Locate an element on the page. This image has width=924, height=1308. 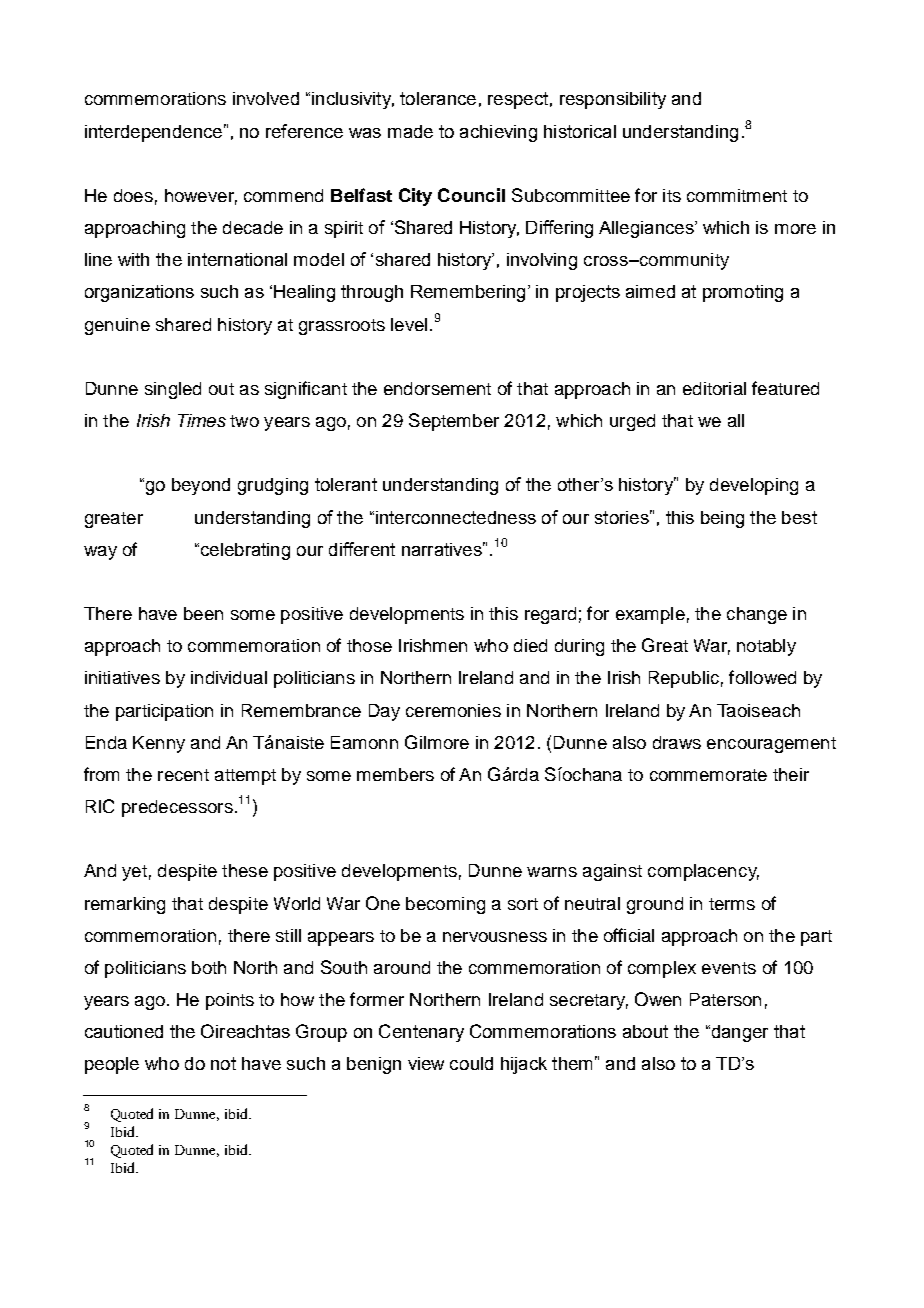
been is located at coordinates (203, 613).
